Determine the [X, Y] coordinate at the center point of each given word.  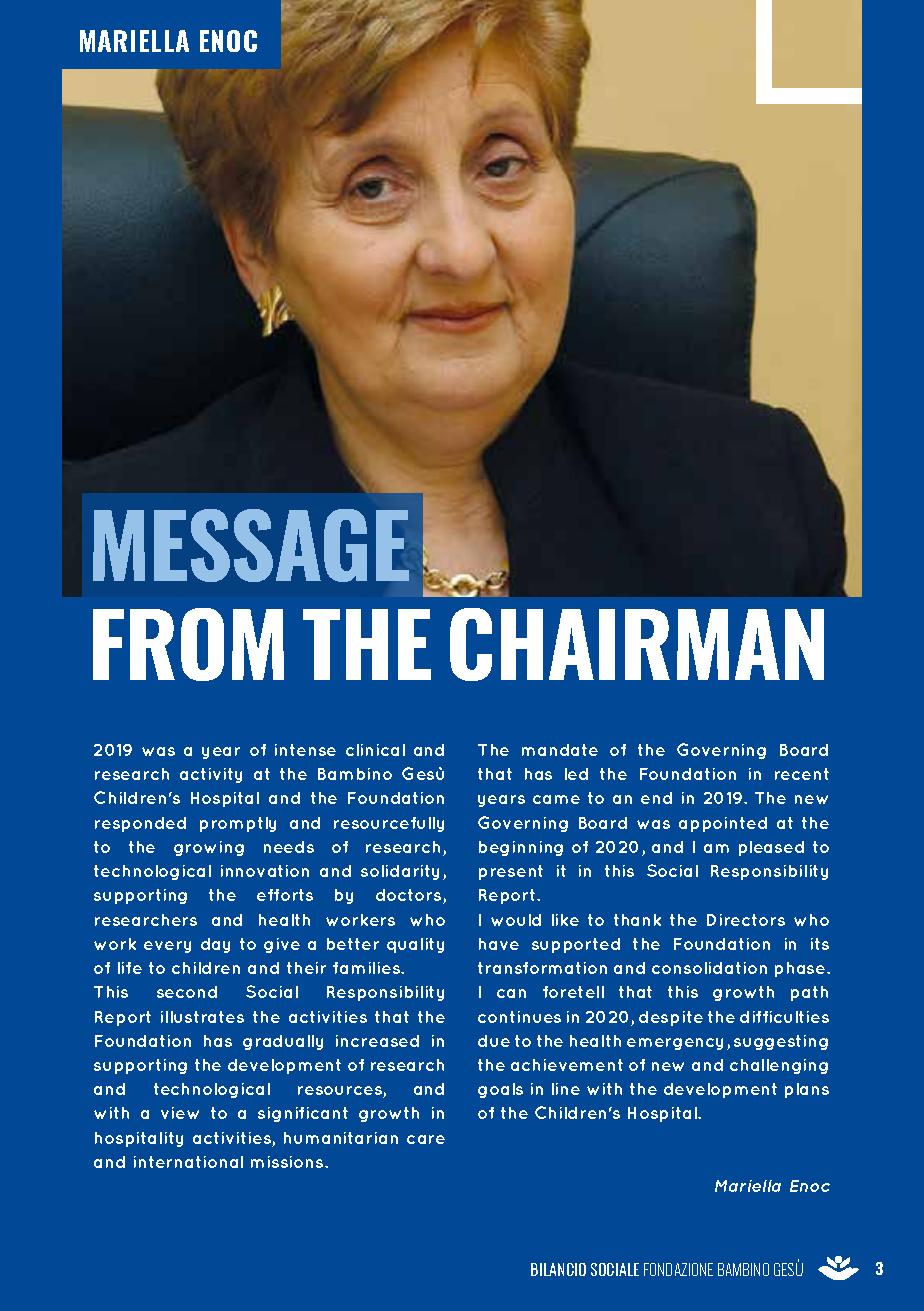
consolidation [709, 968]
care [426, 1139]
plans [807, 1090]
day [215, 945]
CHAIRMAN [637, 644]
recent [802, 774]
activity [211, 775]
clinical [375, 750]
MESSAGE [251, 545]
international [188, 1162]
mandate [560, 750]
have [499, 944]
